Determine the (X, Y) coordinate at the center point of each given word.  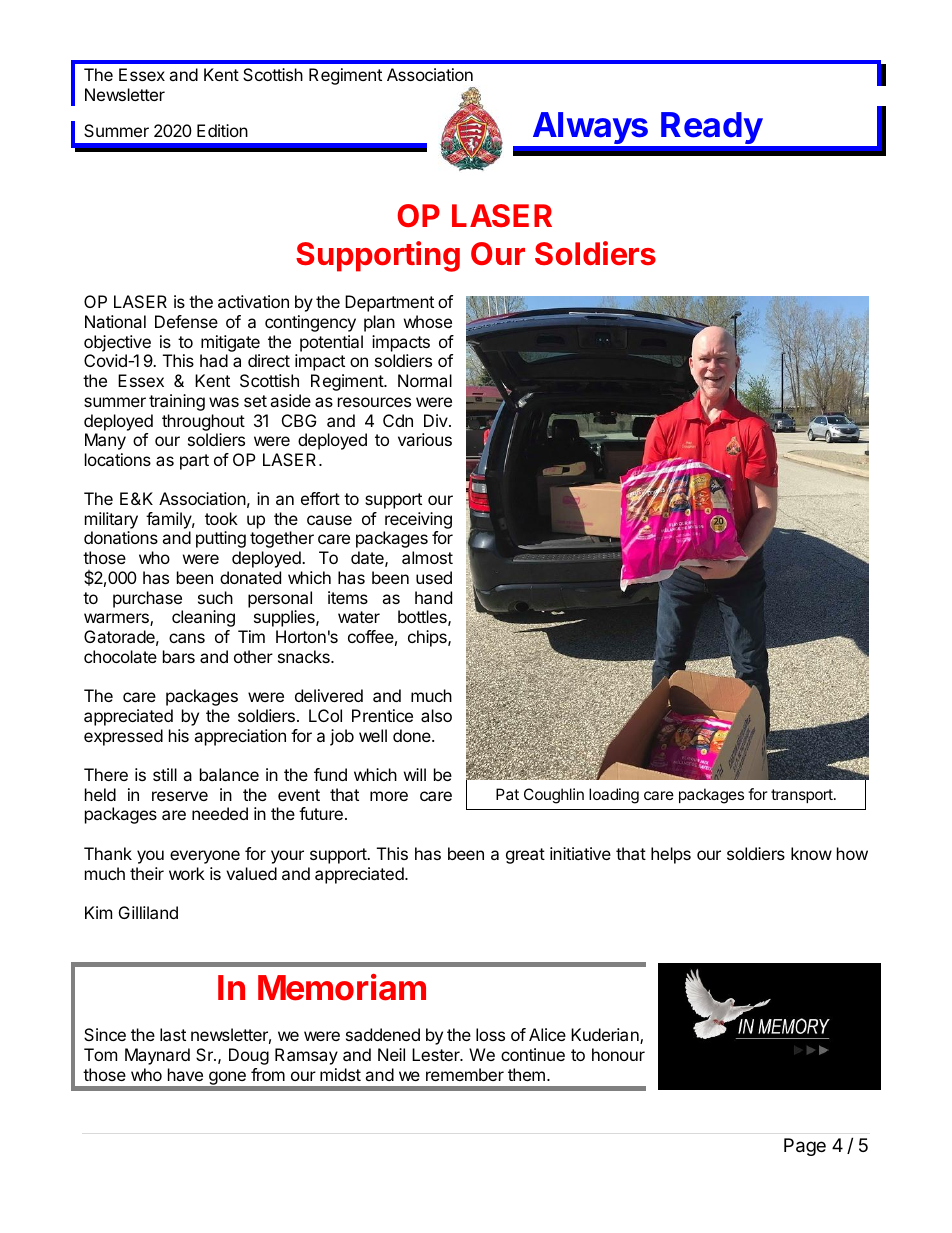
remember (465, 1074)
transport (803, 796)
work (187, 873)
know (811, 853)
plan (379, 323)
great (525, 856)
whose (428, 321)
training (177, 402)
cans (187, 638)
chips (428, 638)
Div (436, 420)
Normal (425, 380)
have (185, 1074)
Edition (222, 130)
